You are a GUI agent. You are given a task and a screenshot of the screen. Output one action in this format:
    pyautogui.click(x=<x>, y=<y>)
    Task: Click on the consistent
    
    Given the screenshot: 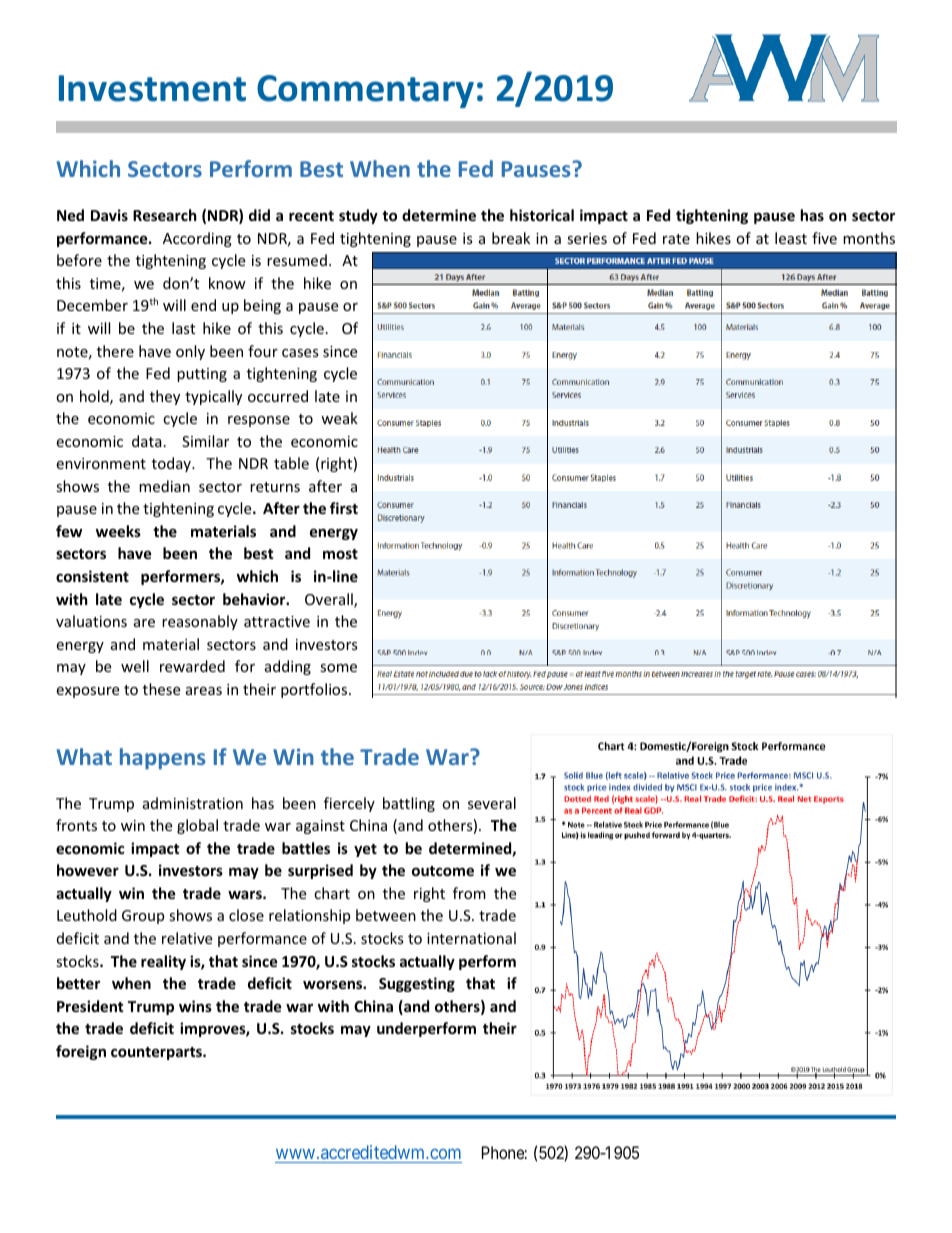 What is the action you would take?
    pyautogui.click(x=92, y=576)
